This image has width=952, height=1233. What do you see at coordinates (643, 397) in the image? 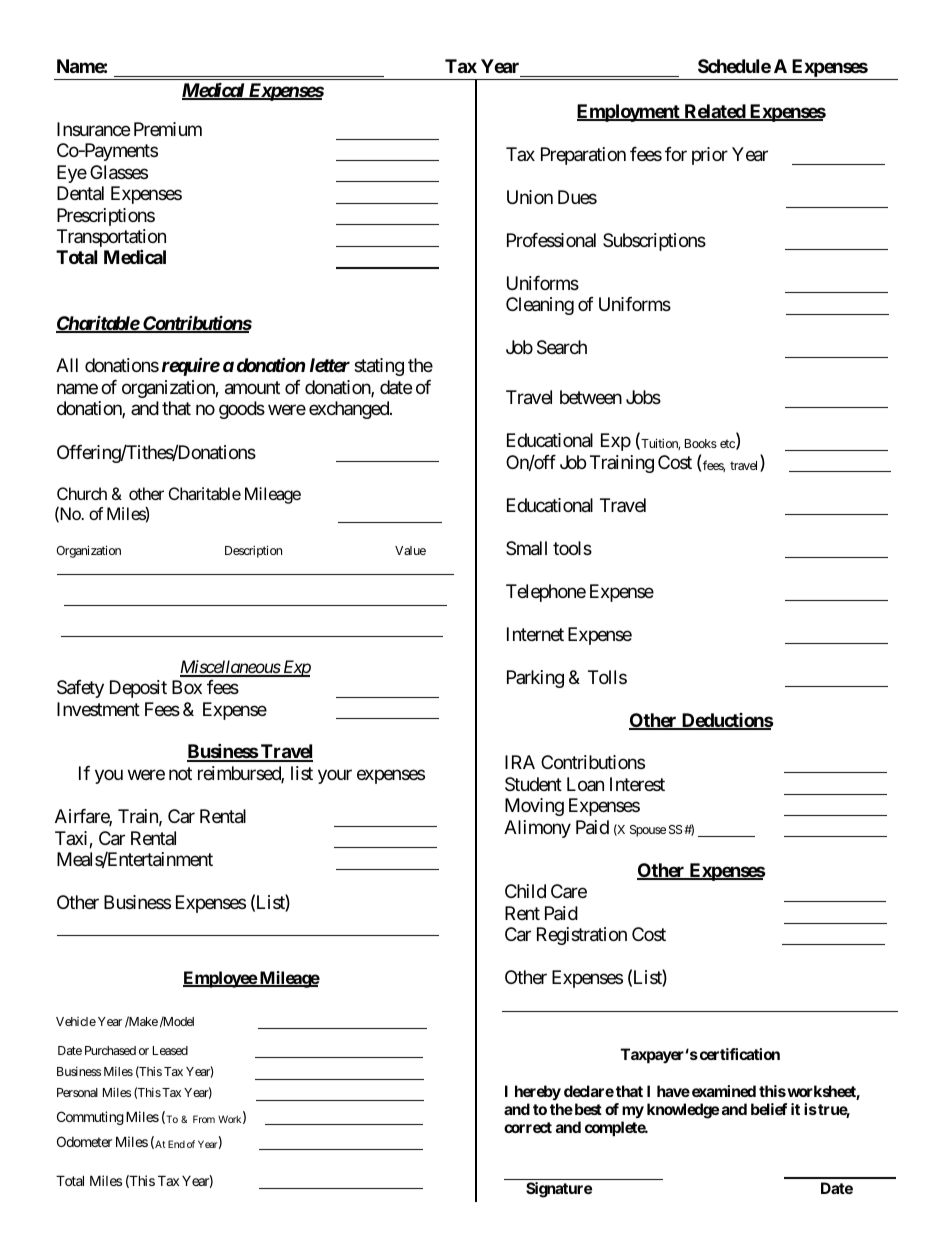
I see `Jobs` at bounding box center [643, 397].
